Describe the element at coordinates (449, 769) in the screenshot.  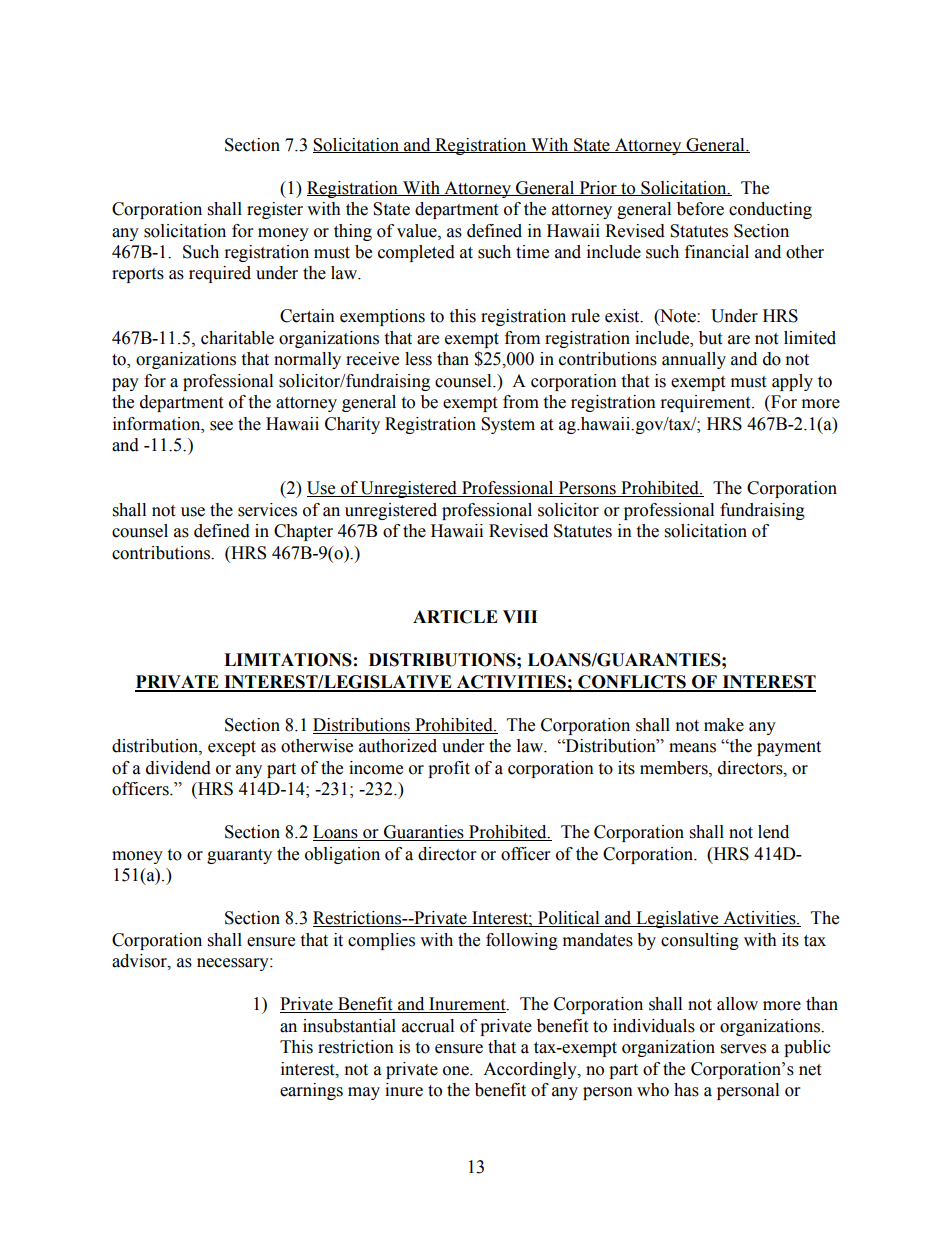
I see `profit` at that location.
